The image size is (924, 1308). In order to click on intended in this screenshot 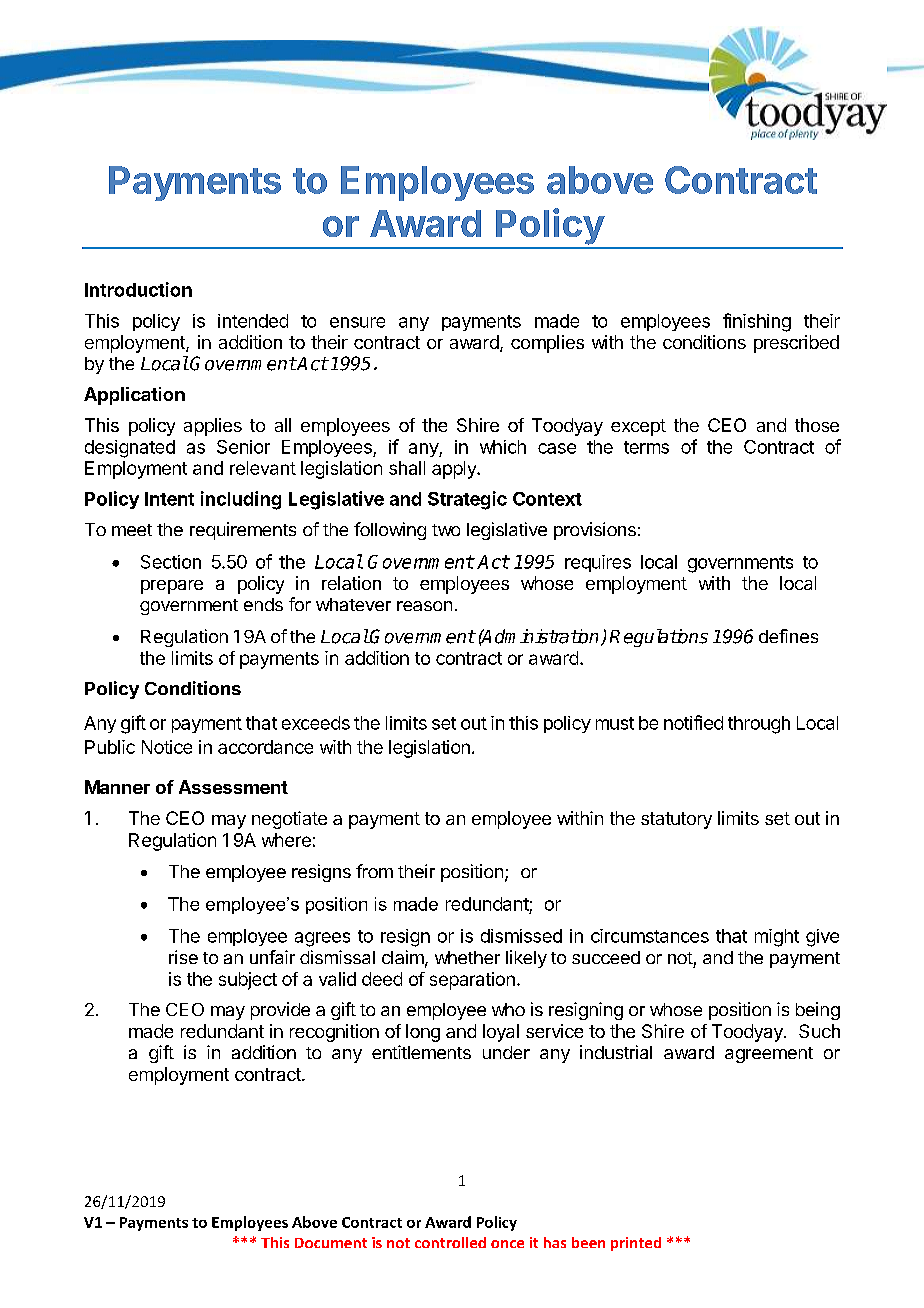, I will do `click(253, 321)`.
